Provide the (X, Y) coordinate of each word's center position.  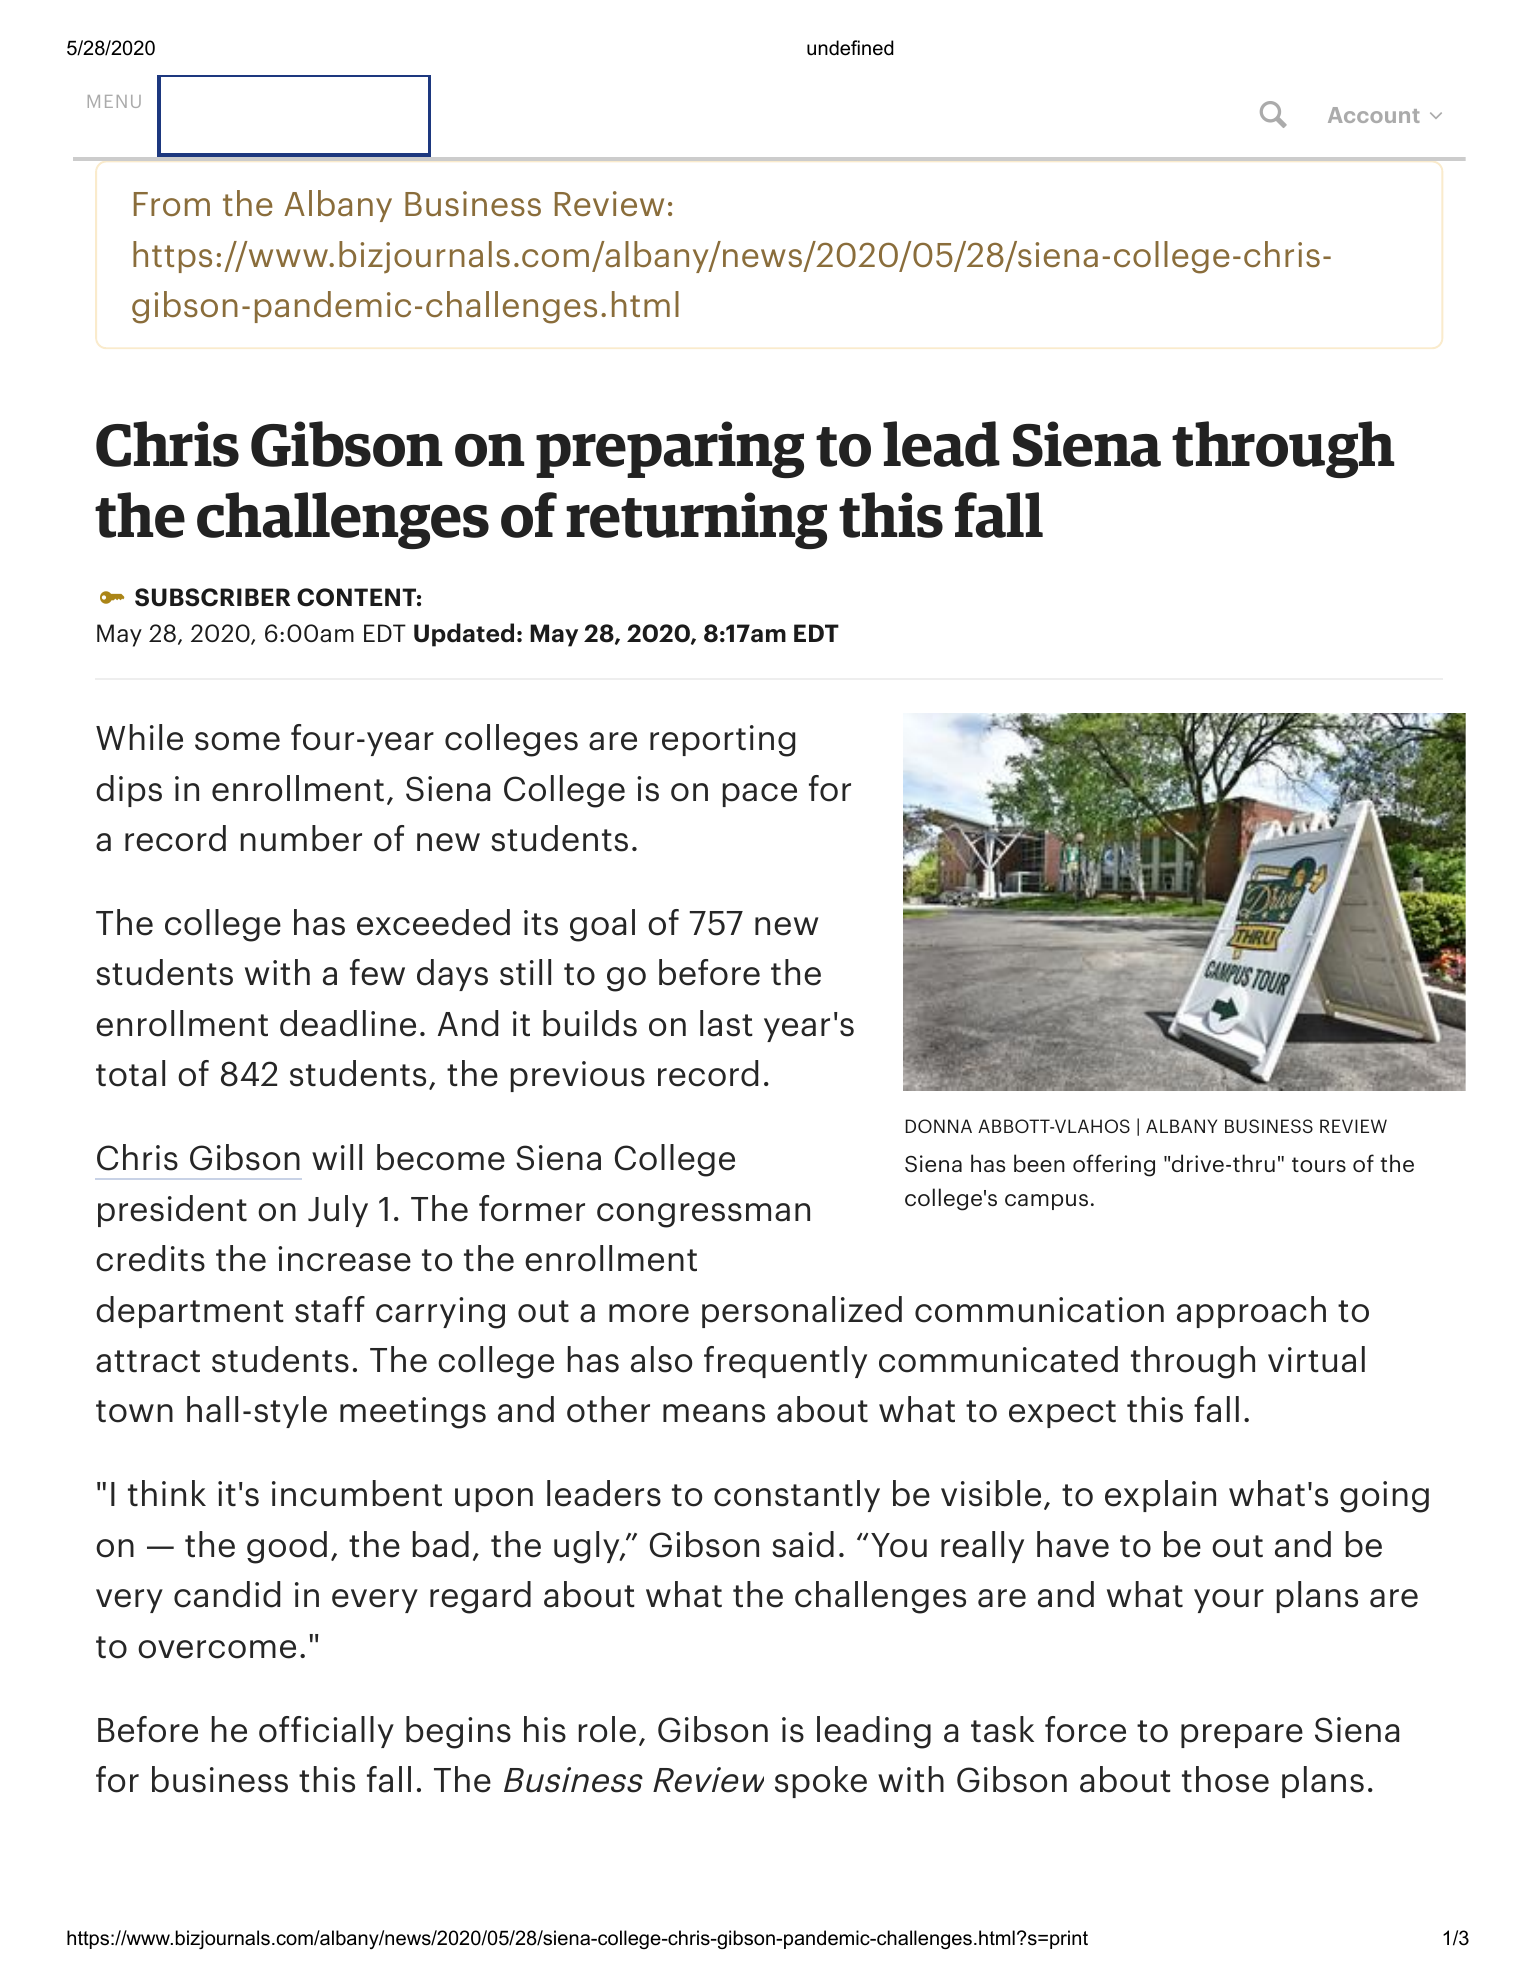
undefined (850, 48)
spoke (821, 1782)
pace (760, 795)
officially (326, 1732)
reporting (722, 741)
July (338, 1211)
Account (1373, 115)
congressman (703, 1215)
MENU (114, 101)
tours (1319, 1164)
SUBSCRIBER (212, 597)
